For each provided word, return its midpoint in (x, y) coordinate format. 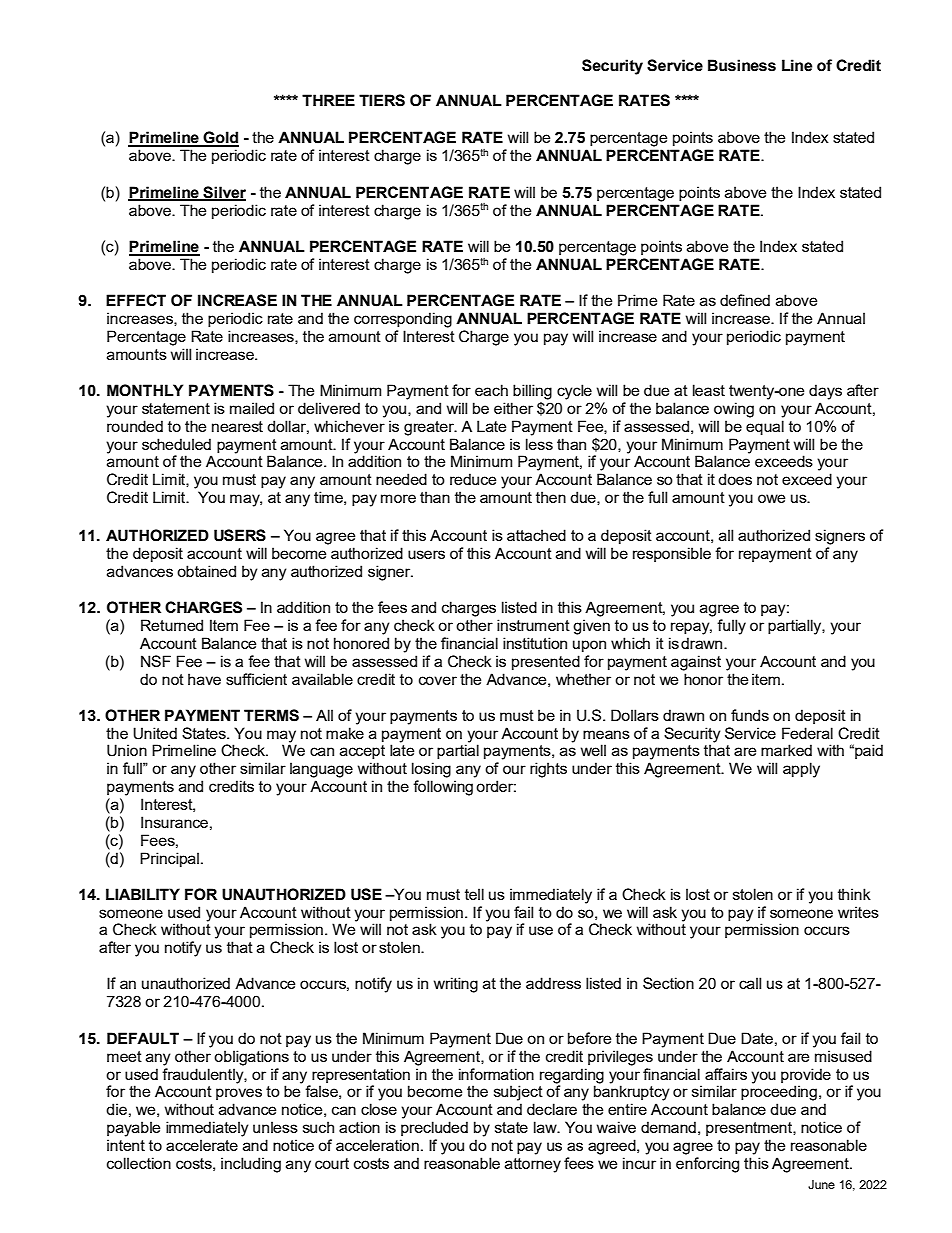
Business (742, 65)
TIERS (382, 100)
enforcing (707, 1165)
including (251, 1165)
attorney (533, 1165)
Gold (220, 138)
